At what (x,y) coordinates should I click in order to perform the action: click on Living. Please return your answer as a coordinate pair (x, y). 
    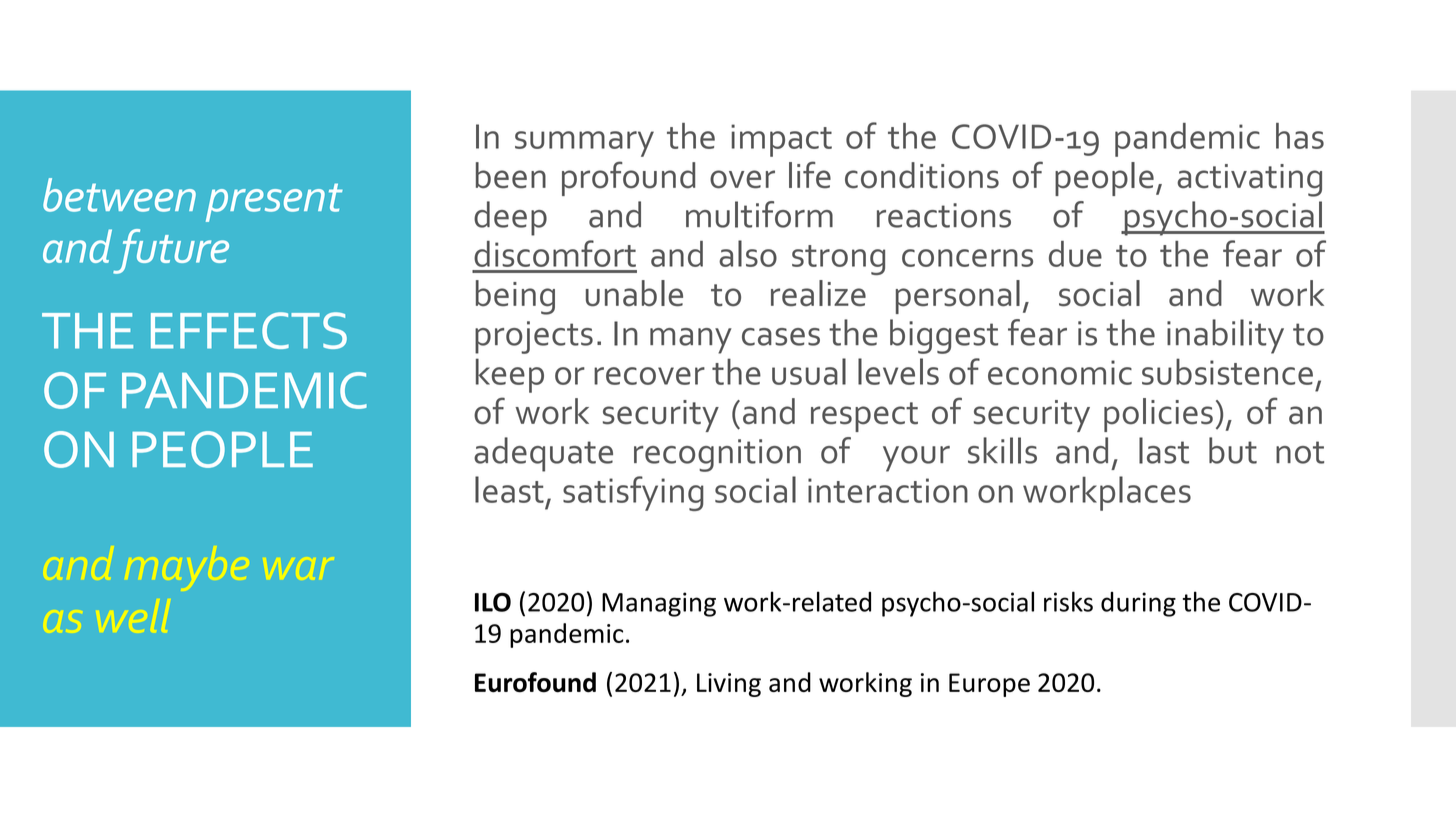
    Looking at the image, I should click on (729, 685).
